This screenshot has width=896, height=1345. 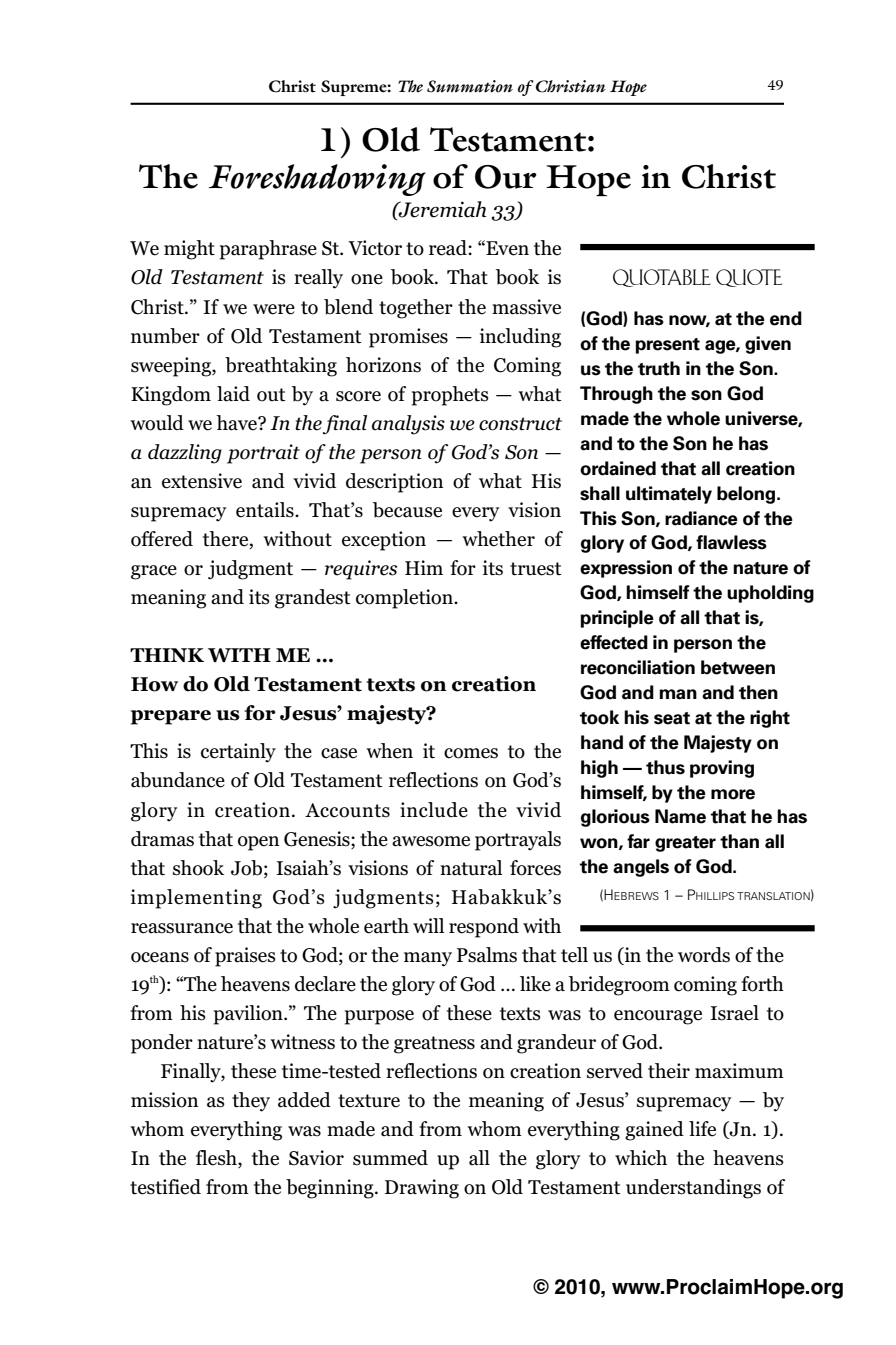 I want to click on laid, so click(x=233, y=394).
